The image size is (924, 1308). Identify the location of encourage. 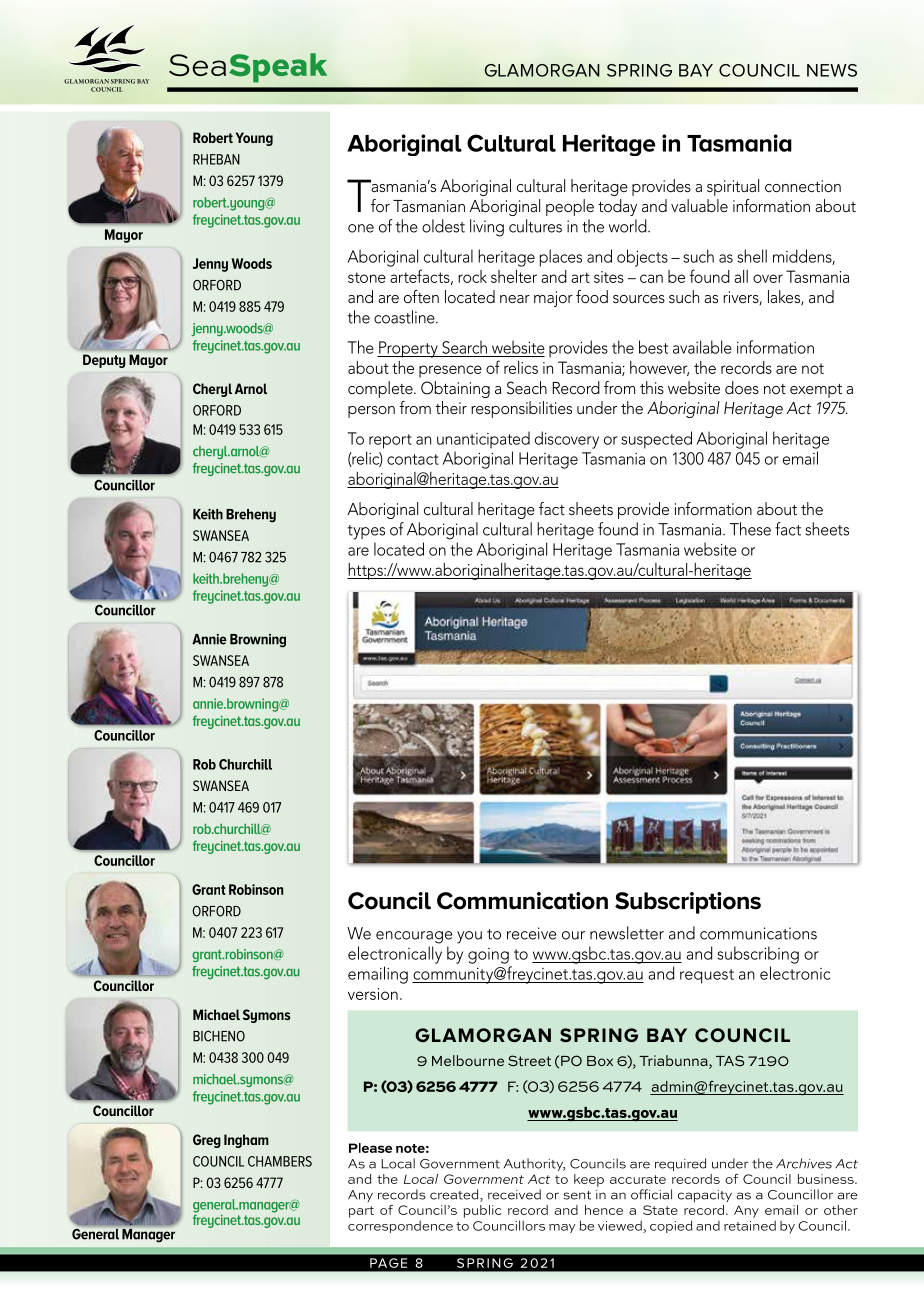
(414, 937).
